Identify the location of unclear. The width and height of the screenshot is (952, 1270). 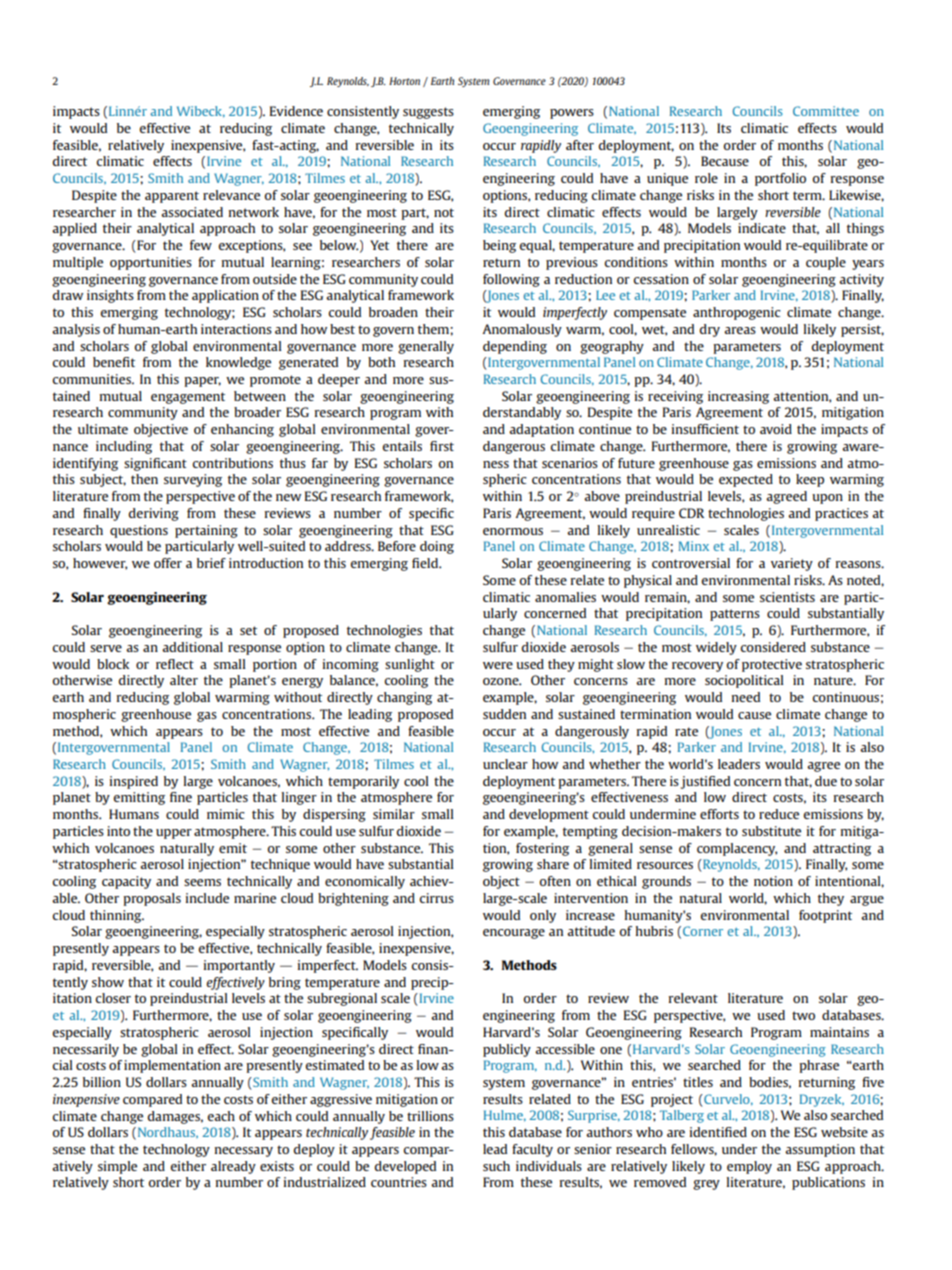
(505, 764).
